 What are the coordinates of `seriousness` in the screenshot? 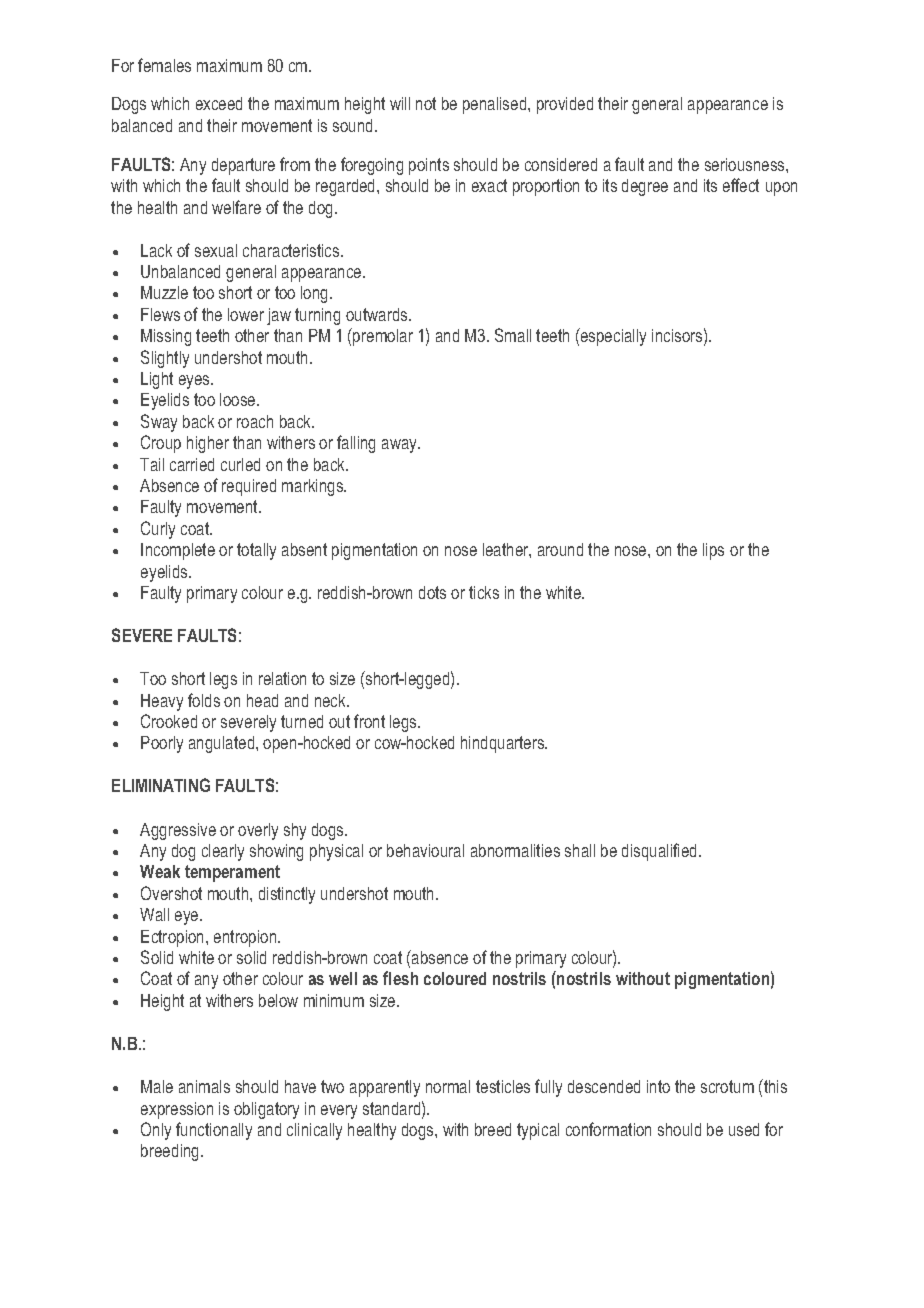 It's located at (746, 164).
